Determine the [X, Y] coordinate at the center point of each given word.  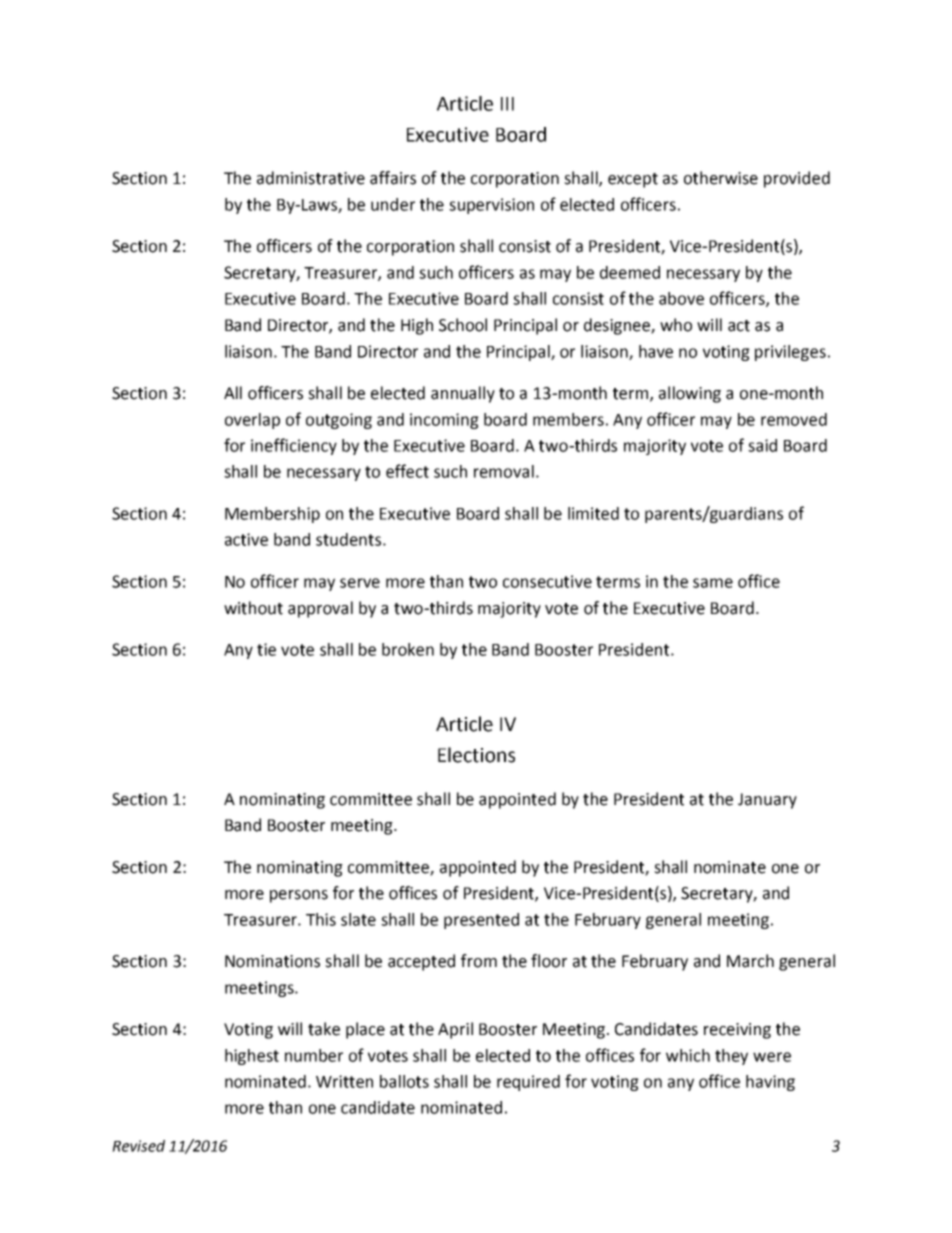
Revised [138, 1146]
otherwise [721, 178]
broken [408, 649]
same [713, 583]
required [528, 1083]
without [253, 608]
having [770, 1083]
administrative [311, 178]
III [507, 104]
